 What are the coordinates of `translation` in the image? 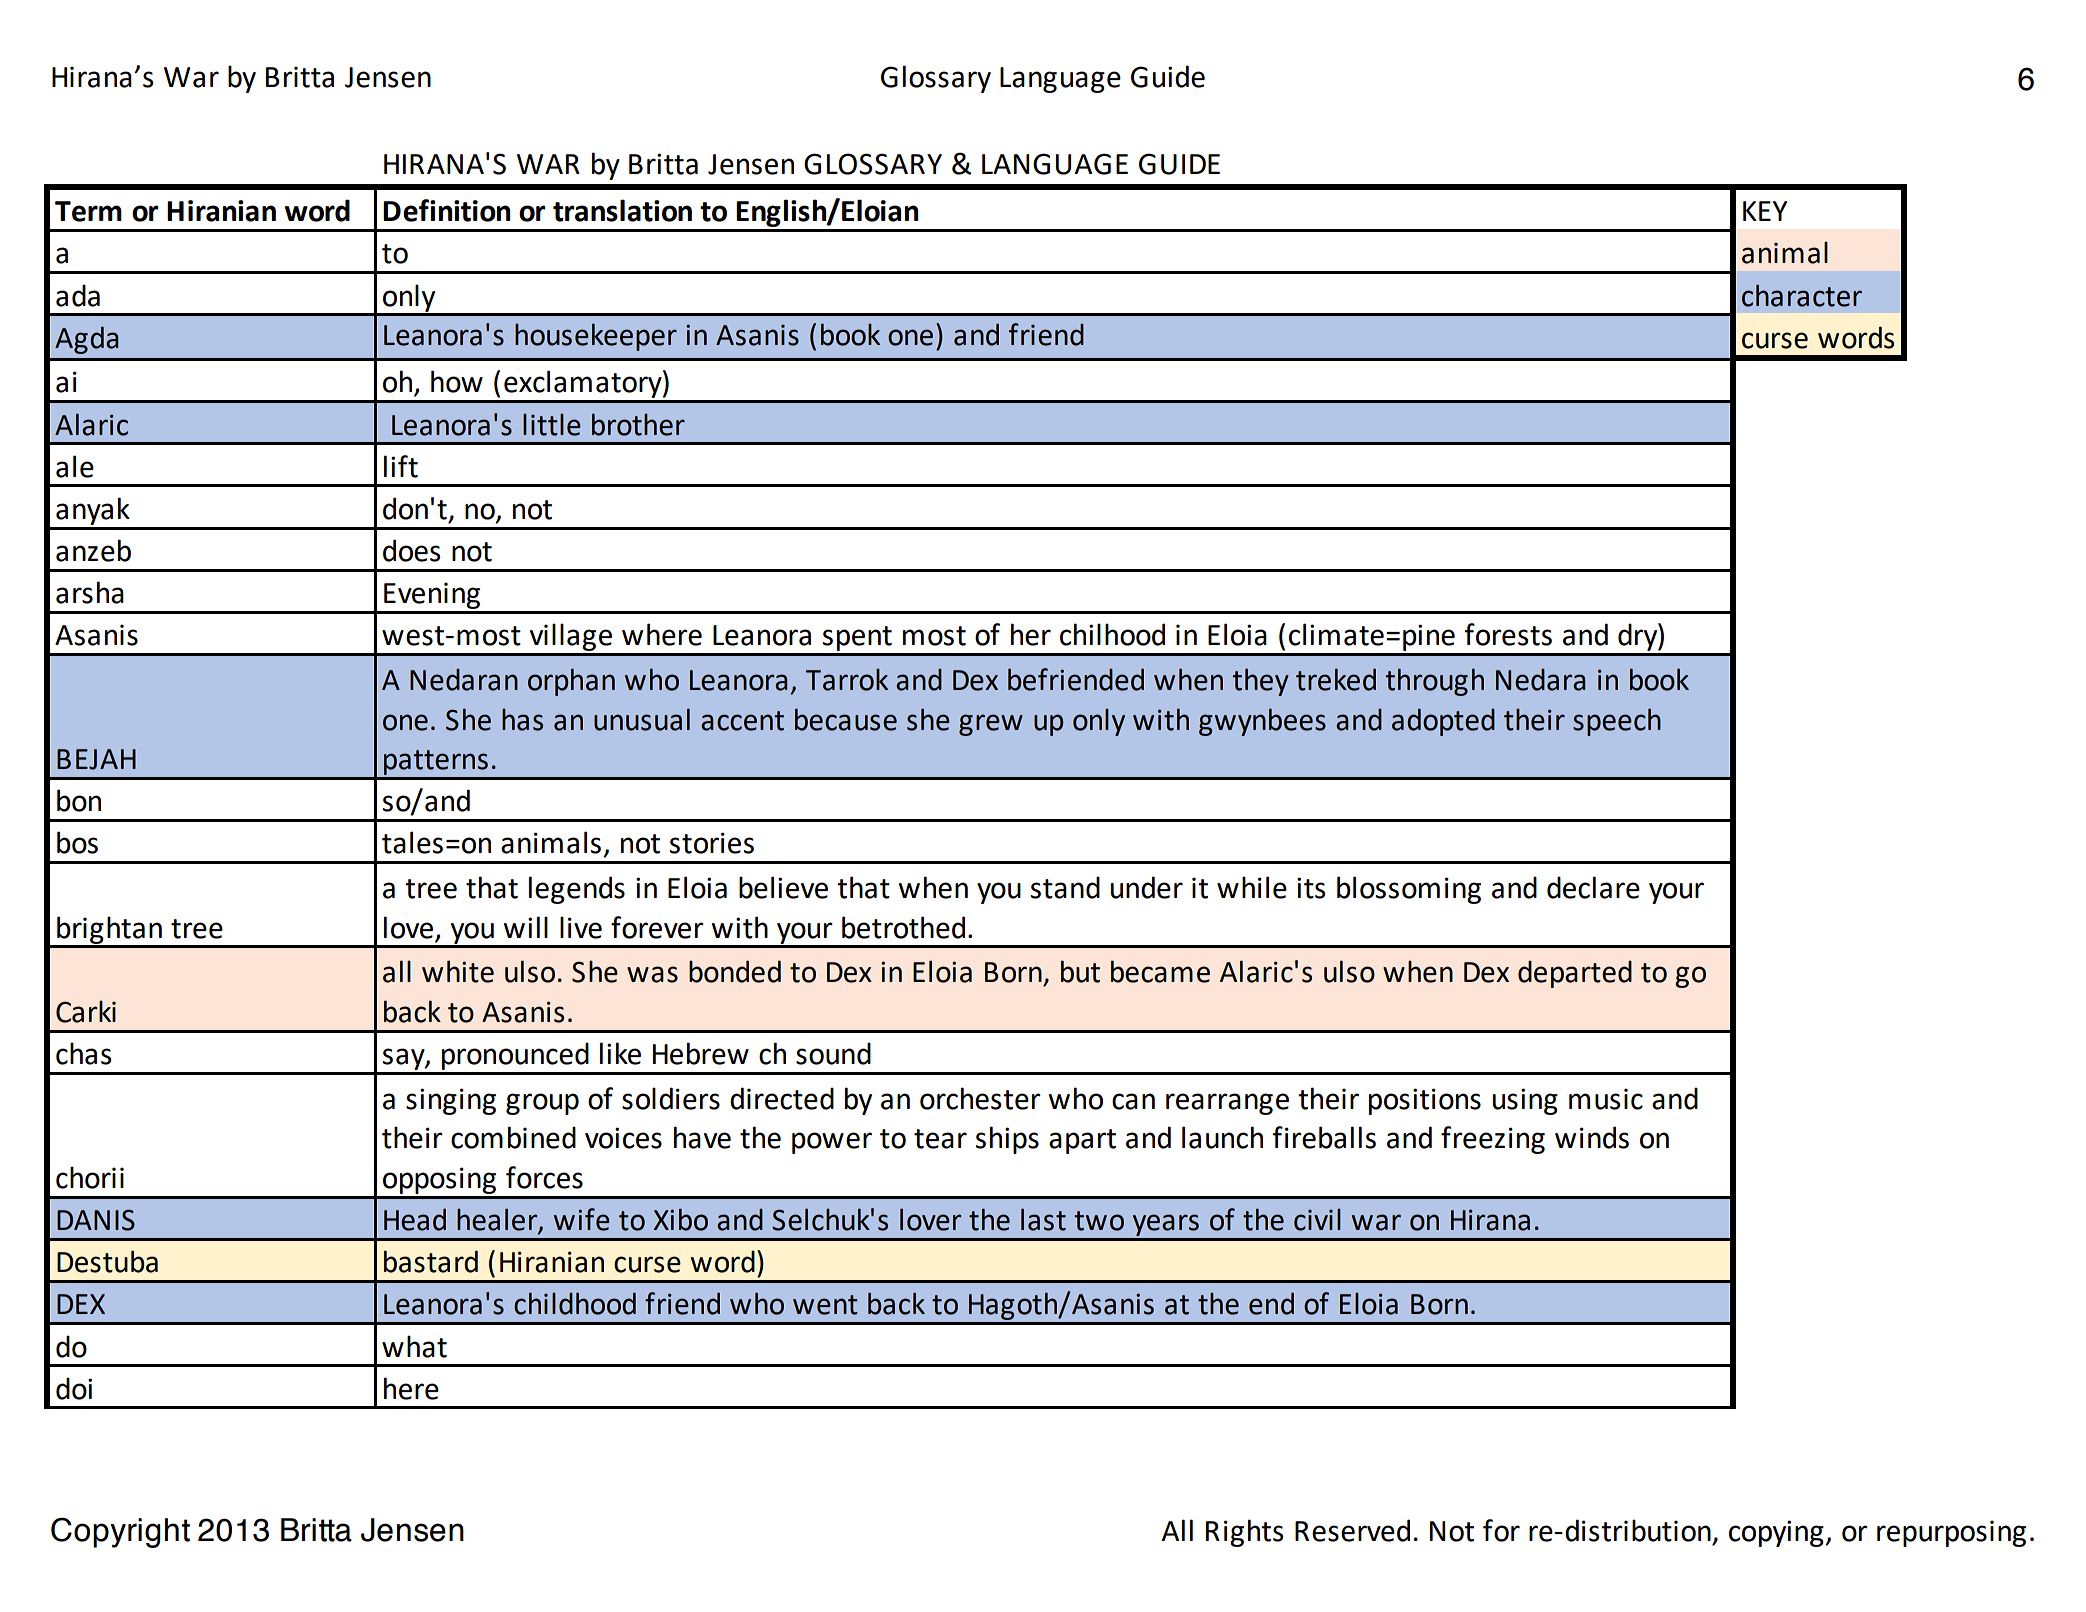 It's located at (622, 210).
